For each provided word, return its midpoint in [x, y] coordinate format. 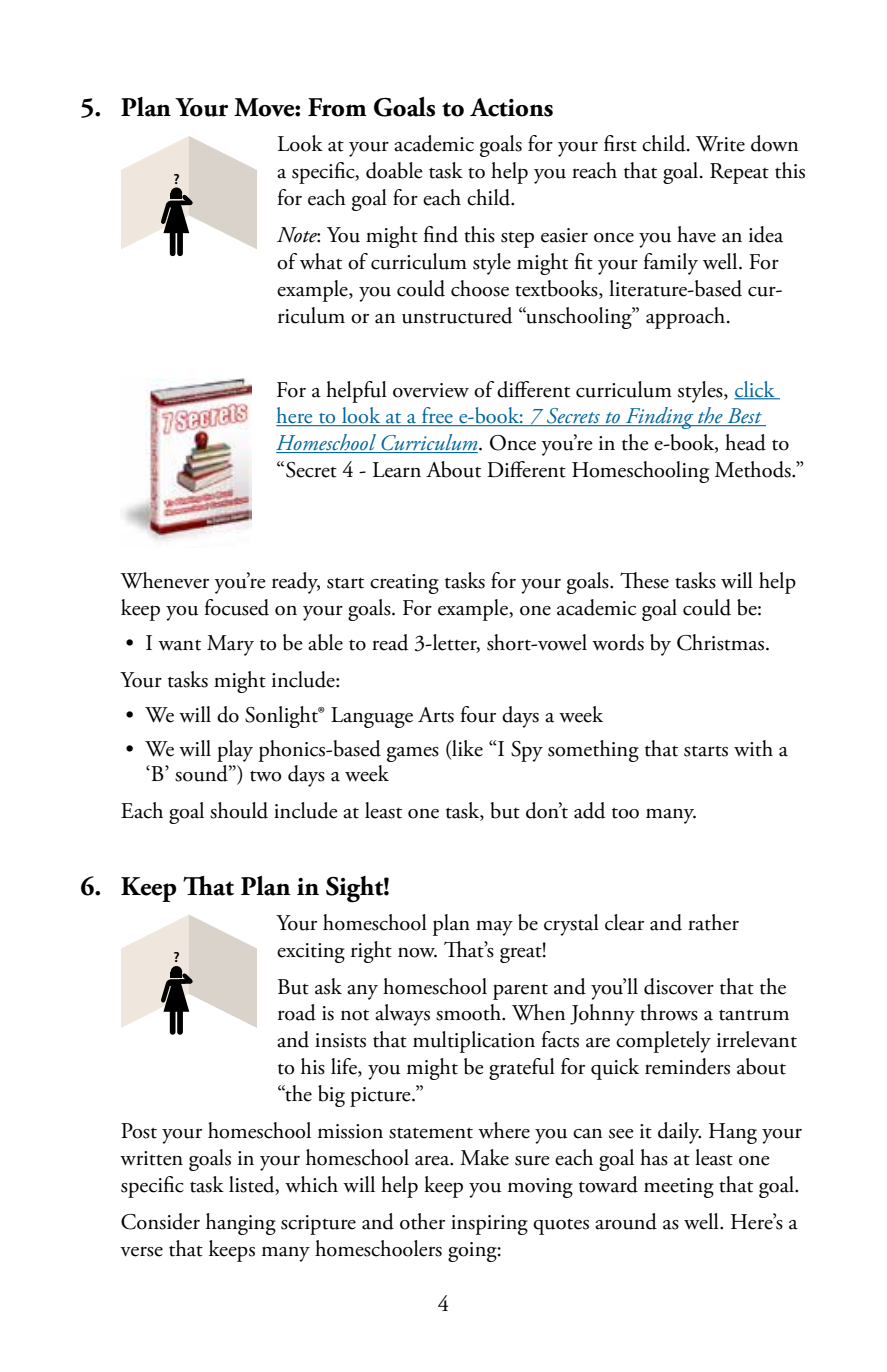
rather [713, 922]
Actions [511, 107]
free [437, 416]
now [417, 952]
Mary [230, 645]
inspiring [489, 1225]
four [478, 714]
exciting [311, 953]
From [337, 107]
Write [720, 144]
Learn [397, 470]
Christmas [722, 642]
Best [745, 417]
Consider [160, 1221]
